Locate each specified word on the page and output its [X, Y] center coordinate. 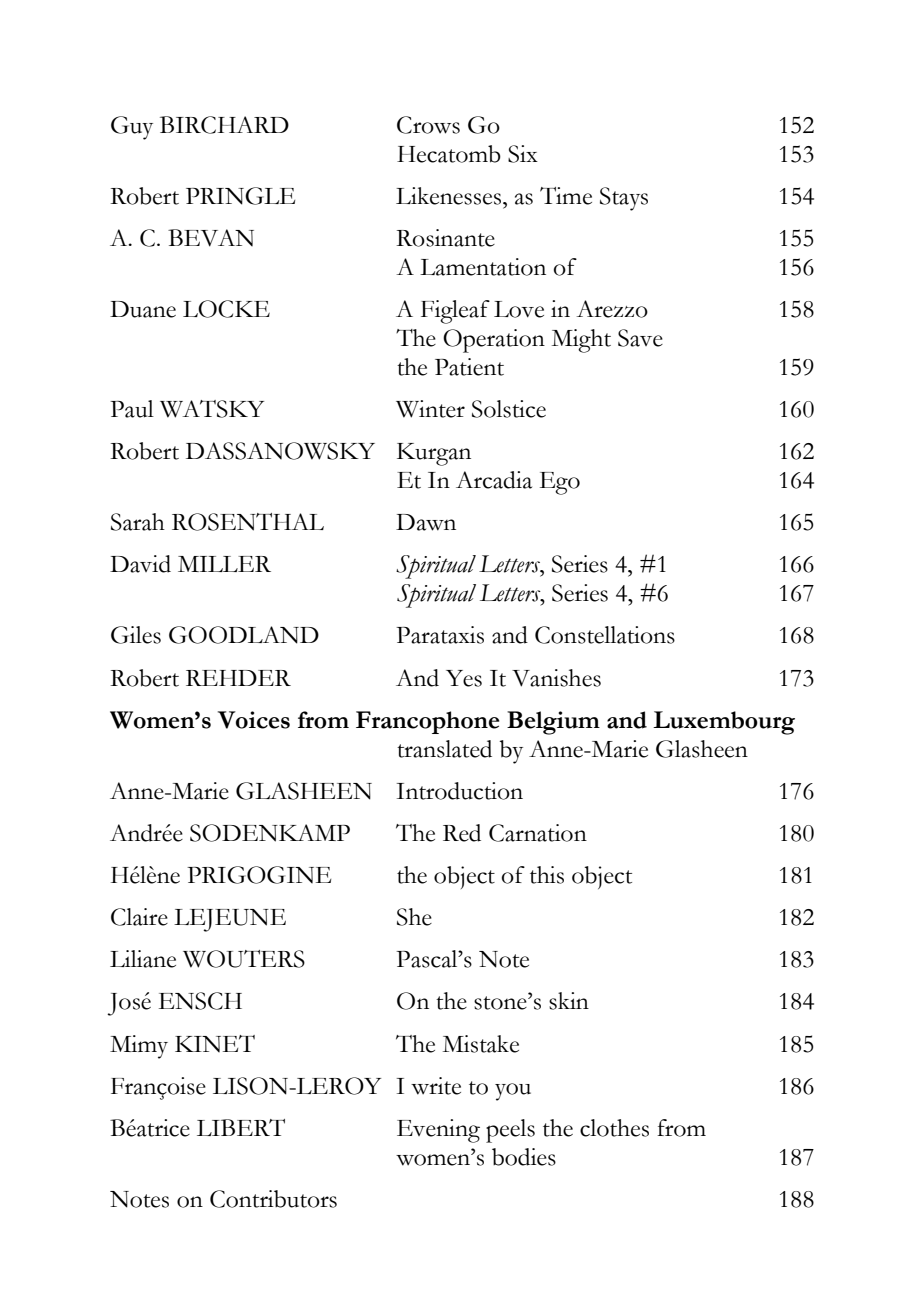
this [547, 875]
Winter [430, 409]
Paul [132, 409]
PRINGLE [240, 196]
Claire [139, 917]
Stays [624, 199]
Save [640, 338]
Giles [136, 635]
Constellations [605, 635]
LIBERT [241, 1127]
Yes [464, 678]
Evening [438, 1131]
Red [462, 833]
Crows [428, 125]
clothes [614, 1128]
